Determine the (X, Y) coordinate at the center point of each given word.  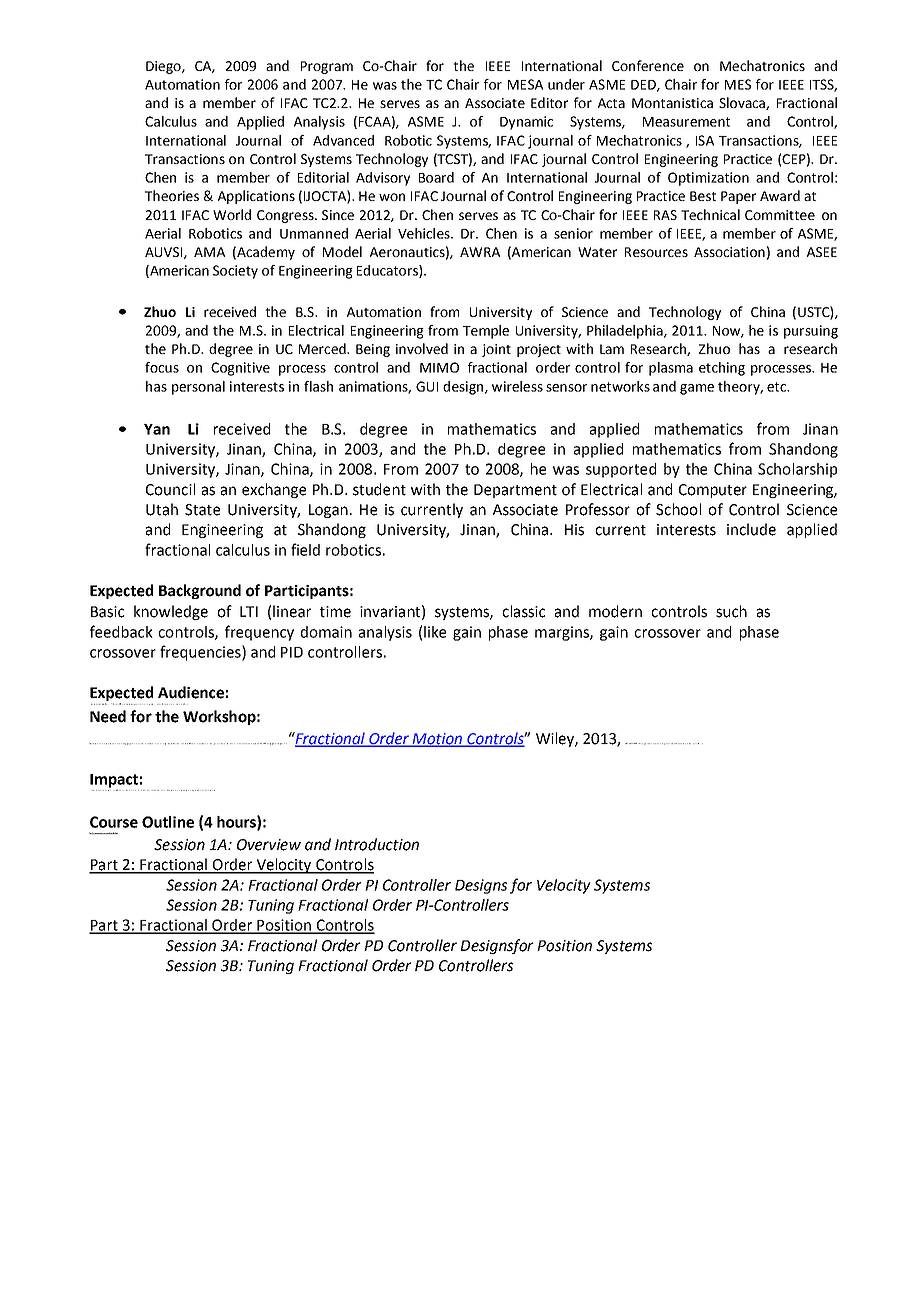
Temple (486, 332)
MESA (525, 84)
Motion (437, 739)
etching (722, 369)
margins (563, 633)
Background (200, 591)
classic (523, 611)
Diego (164, 67)
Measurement (686, 122)
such (731, 611)
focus (162, 367)
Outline (168, 822)
